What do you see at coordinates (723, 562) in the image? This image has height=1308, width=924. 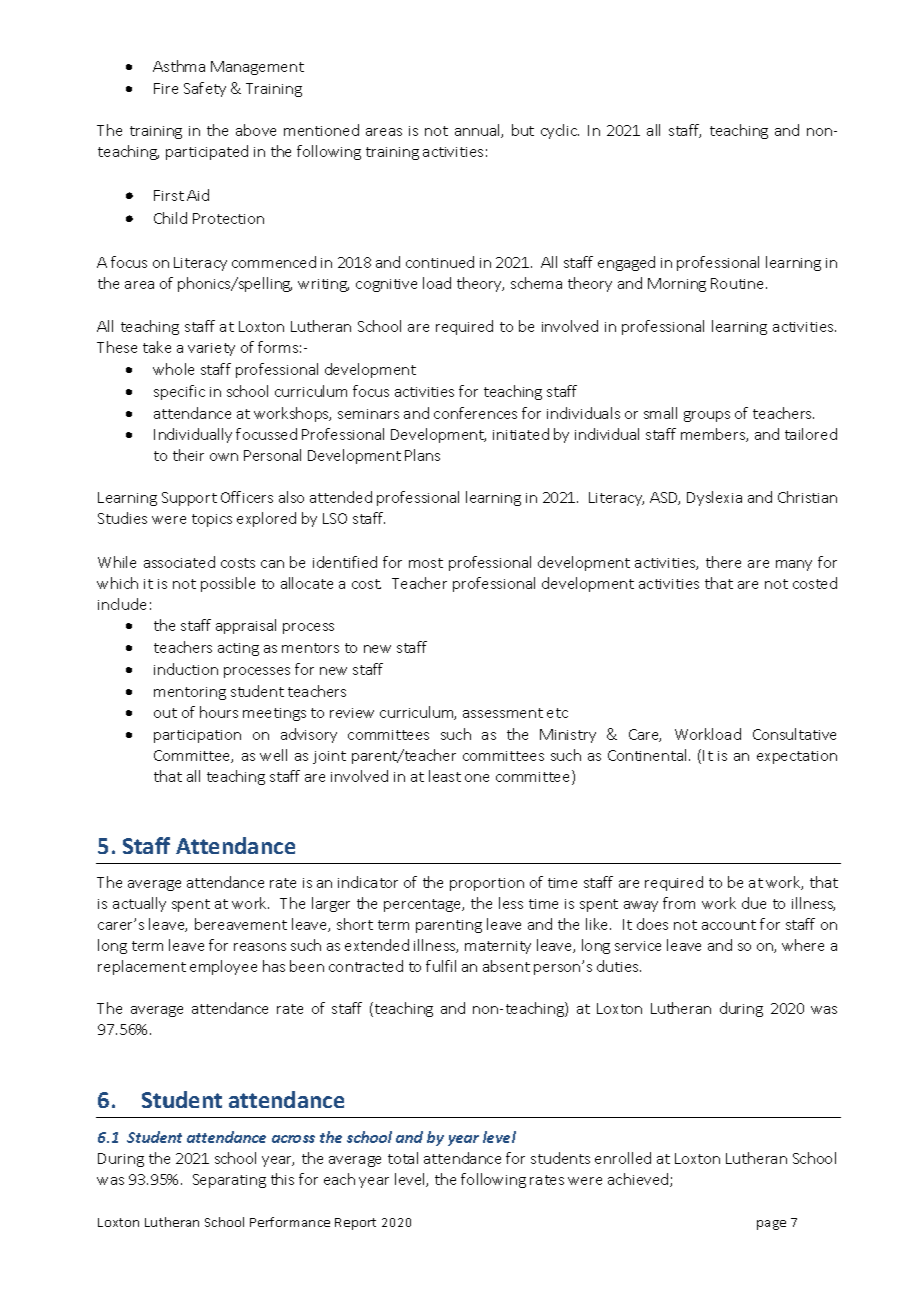 I see `there` at bounding box center [723, 562].
